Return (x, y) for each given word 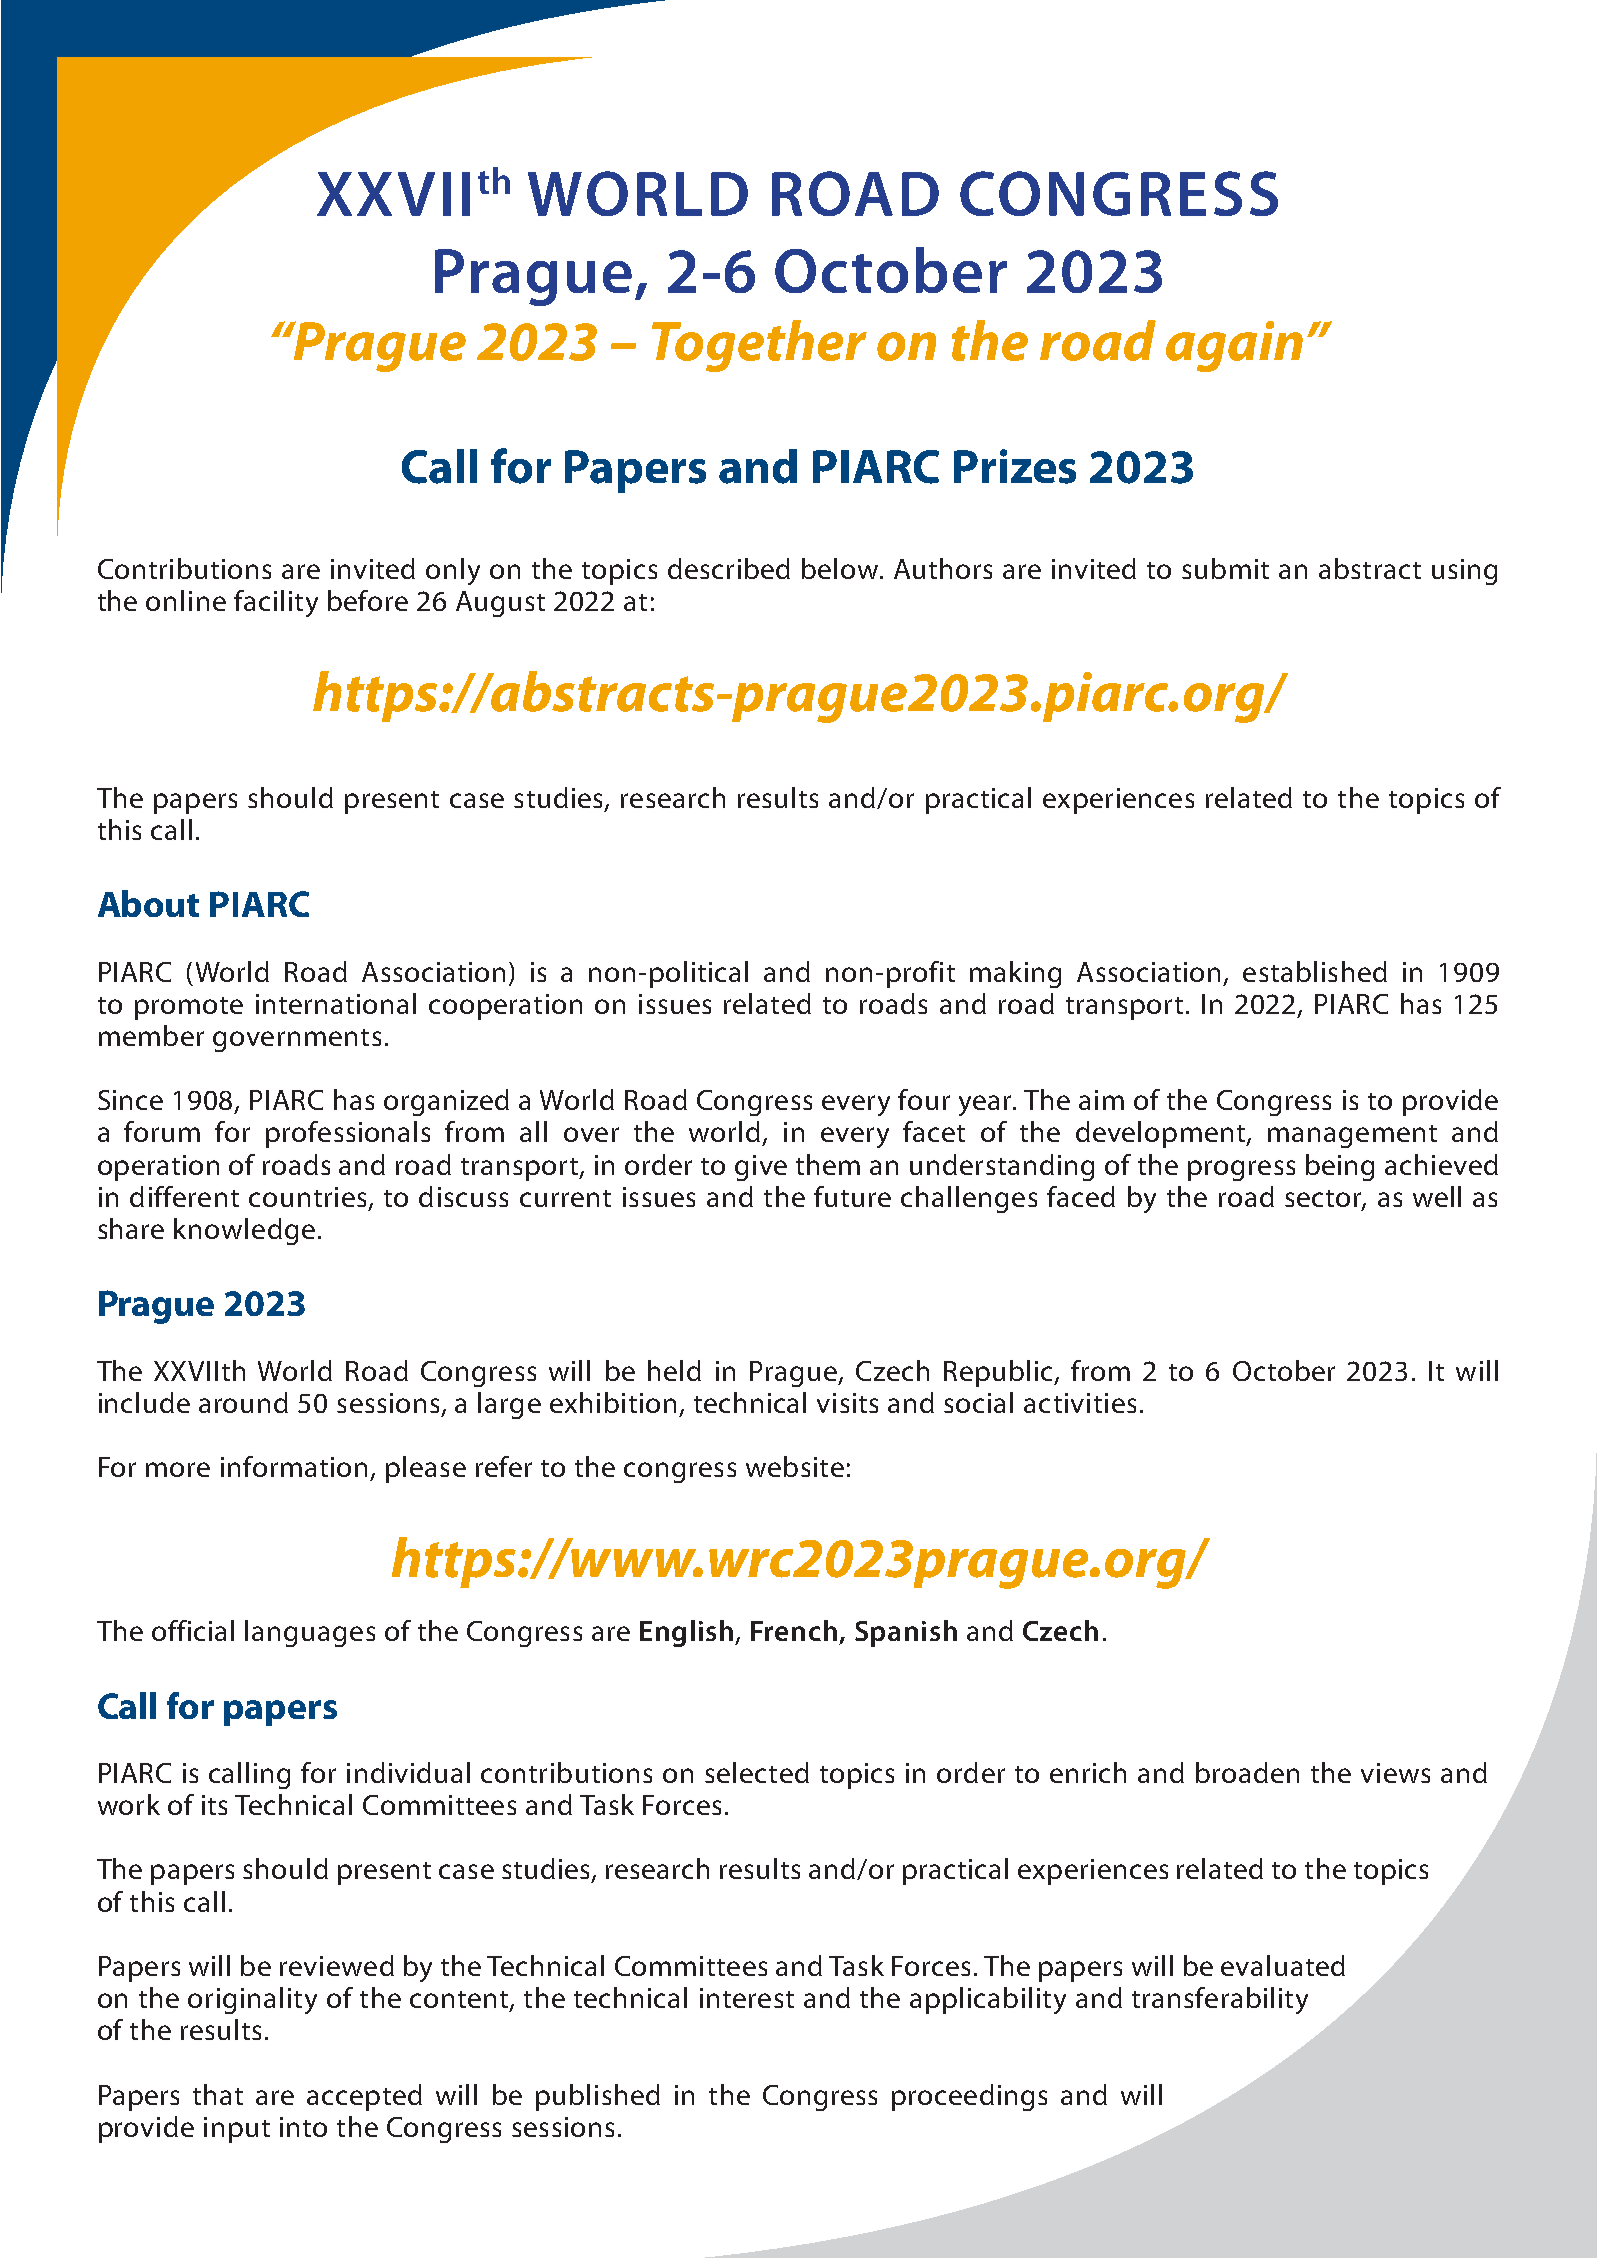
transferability (1220, 2000)
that (218, 2094)
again (1234, 346)
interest (747, 1998)
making (1015, 974)
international (336, 1003)
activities (1080, 1403)
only (453, 571)
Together (759, 346)
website (795, 1466)
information (294, 1466)
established (1315, 971)
